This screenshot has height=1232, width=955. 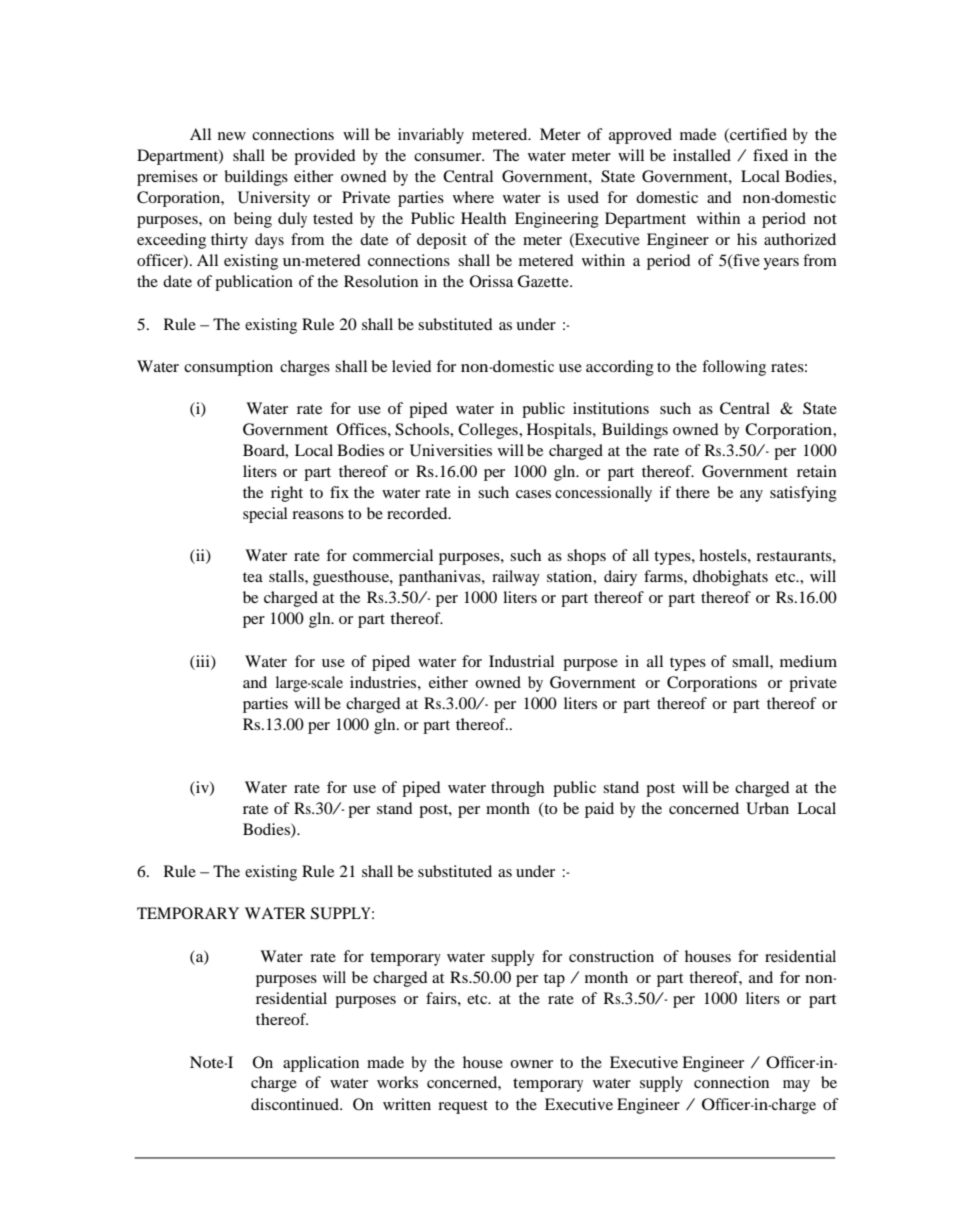 What do you see at coordinates (796, 1086) in the screenshot?
I see `may` at bounding box center [796, 1086].
